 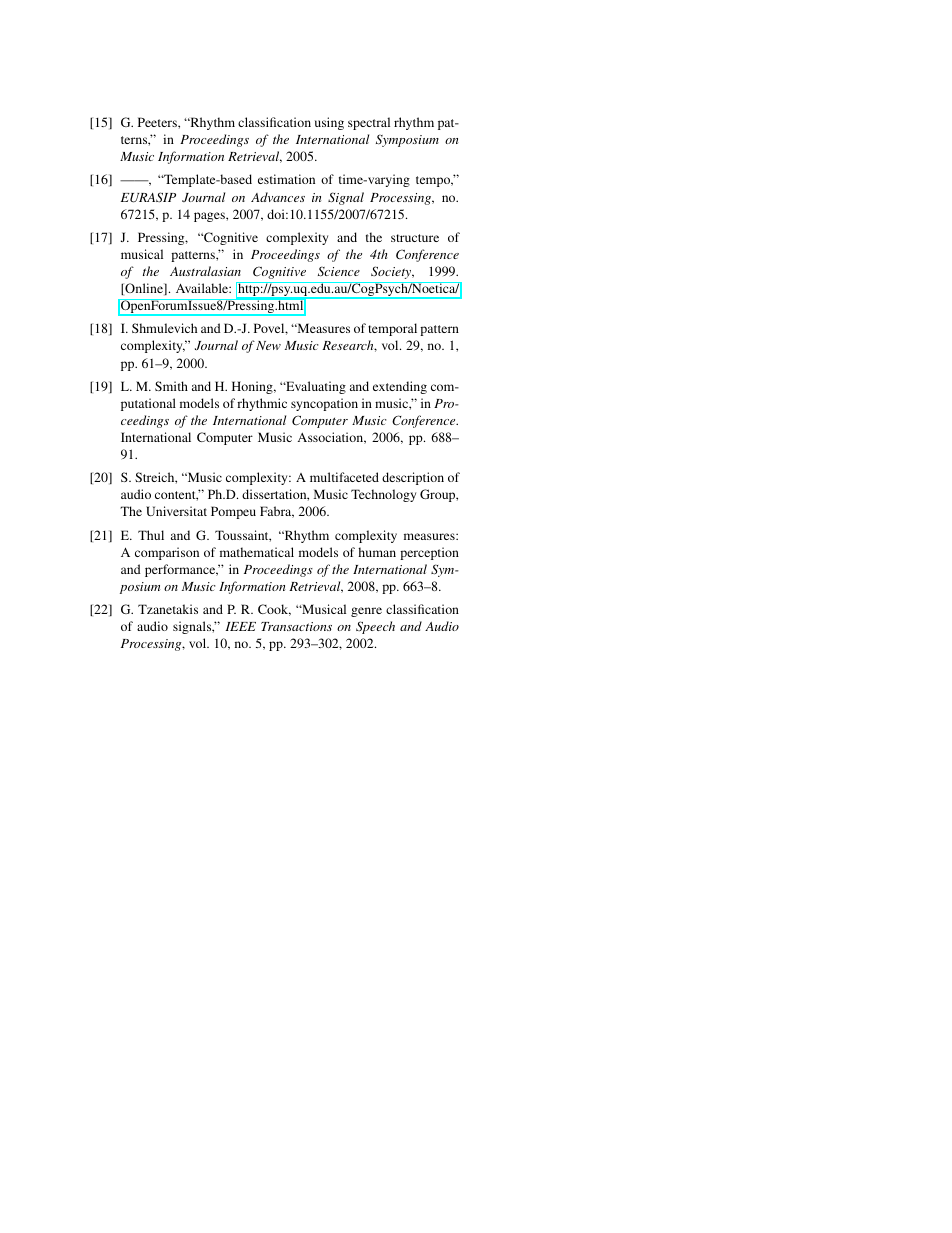 I want to click on structure, so click(x=415, y=238).
